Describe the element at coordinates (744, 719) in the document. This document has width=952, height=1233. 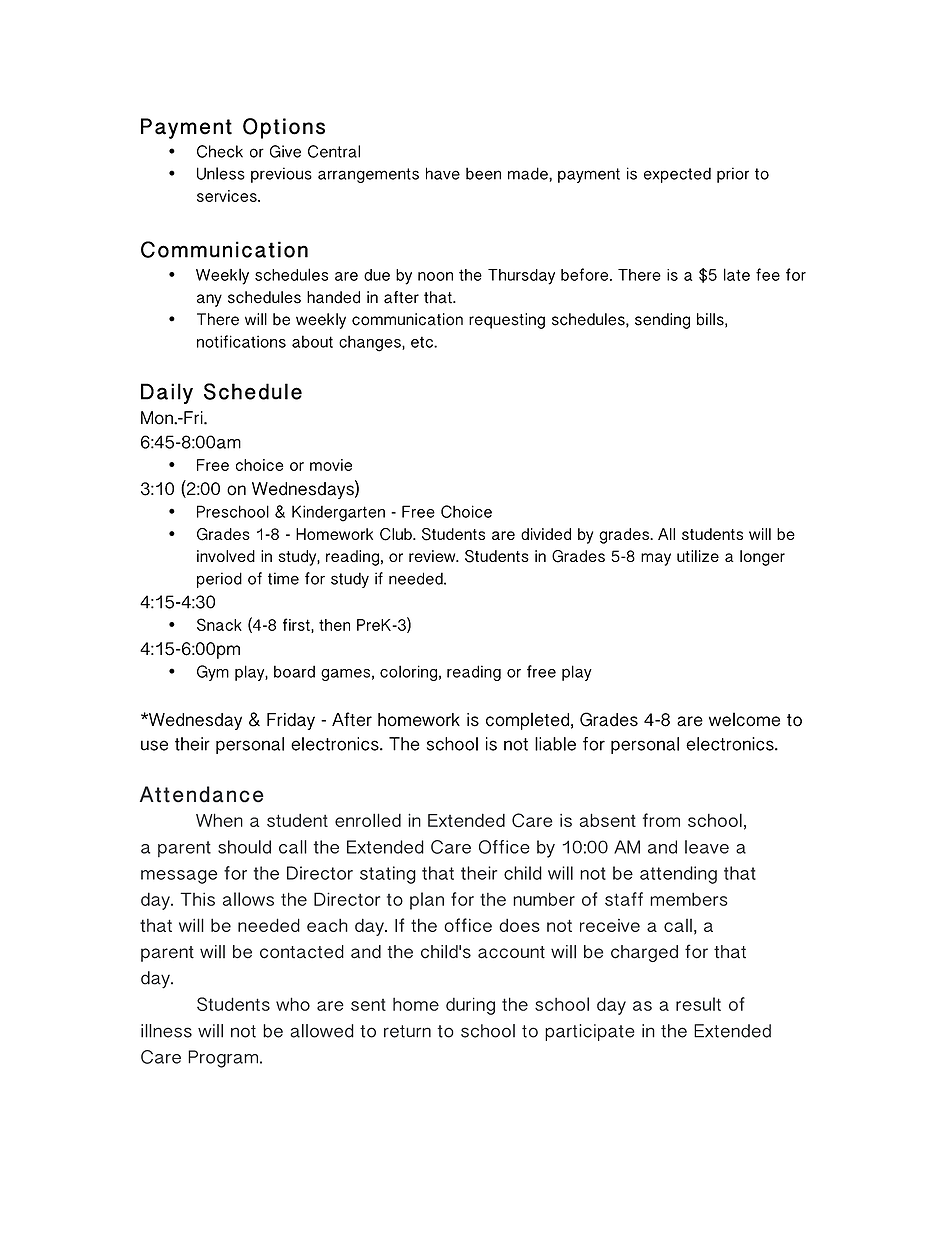
I see `welcome` at that location.
